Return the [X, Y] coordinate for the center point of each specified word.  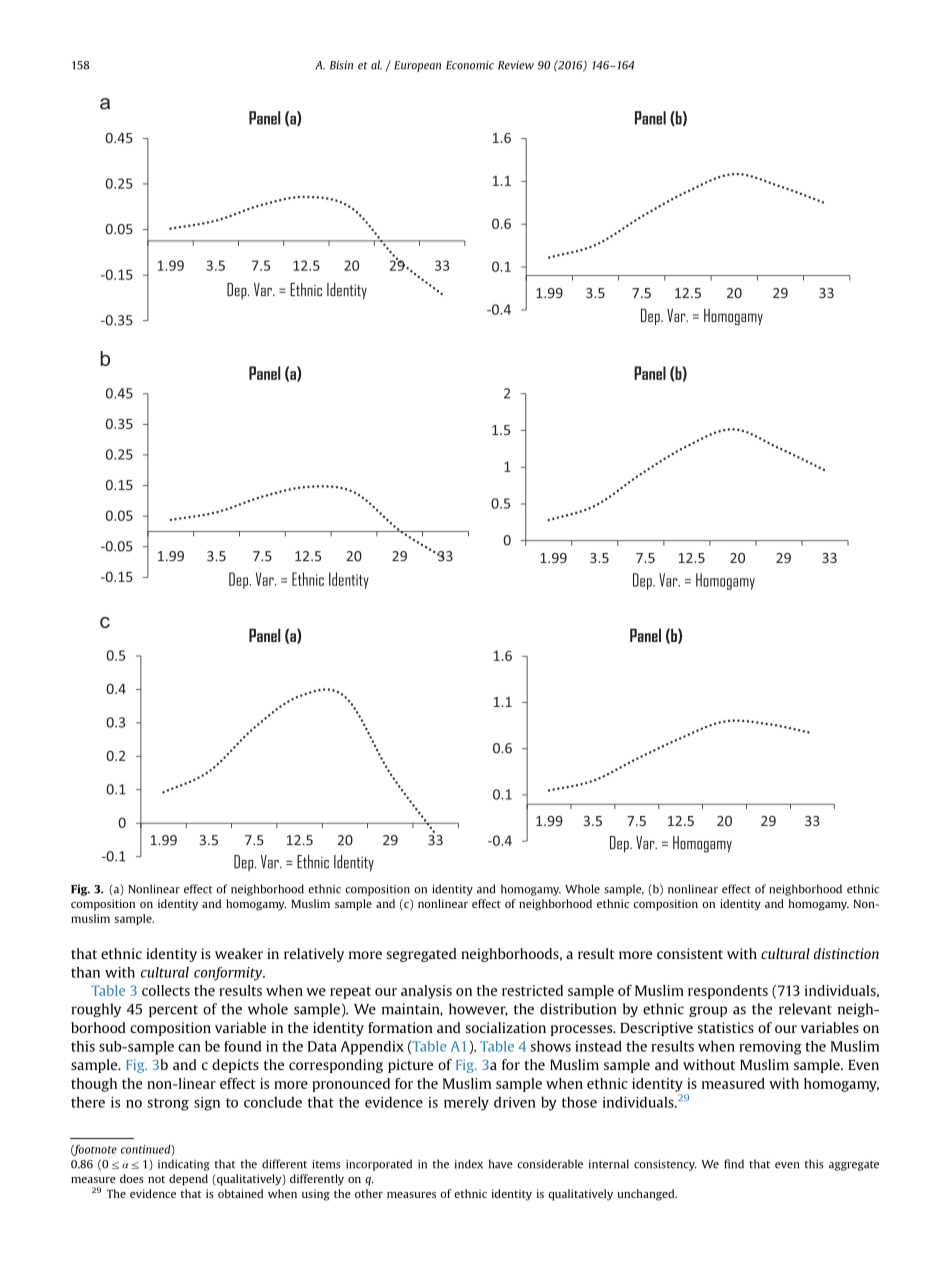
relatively [314, 955]
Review [516, 65]
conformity [229, 974]
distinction [846, 953]
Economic [470, 65]
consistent [690, 953]
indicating [184, 1165]
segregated [421, 955]
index [469, 1164]
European [417, 66]
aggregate [854, 1166]
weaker [239, 953]
